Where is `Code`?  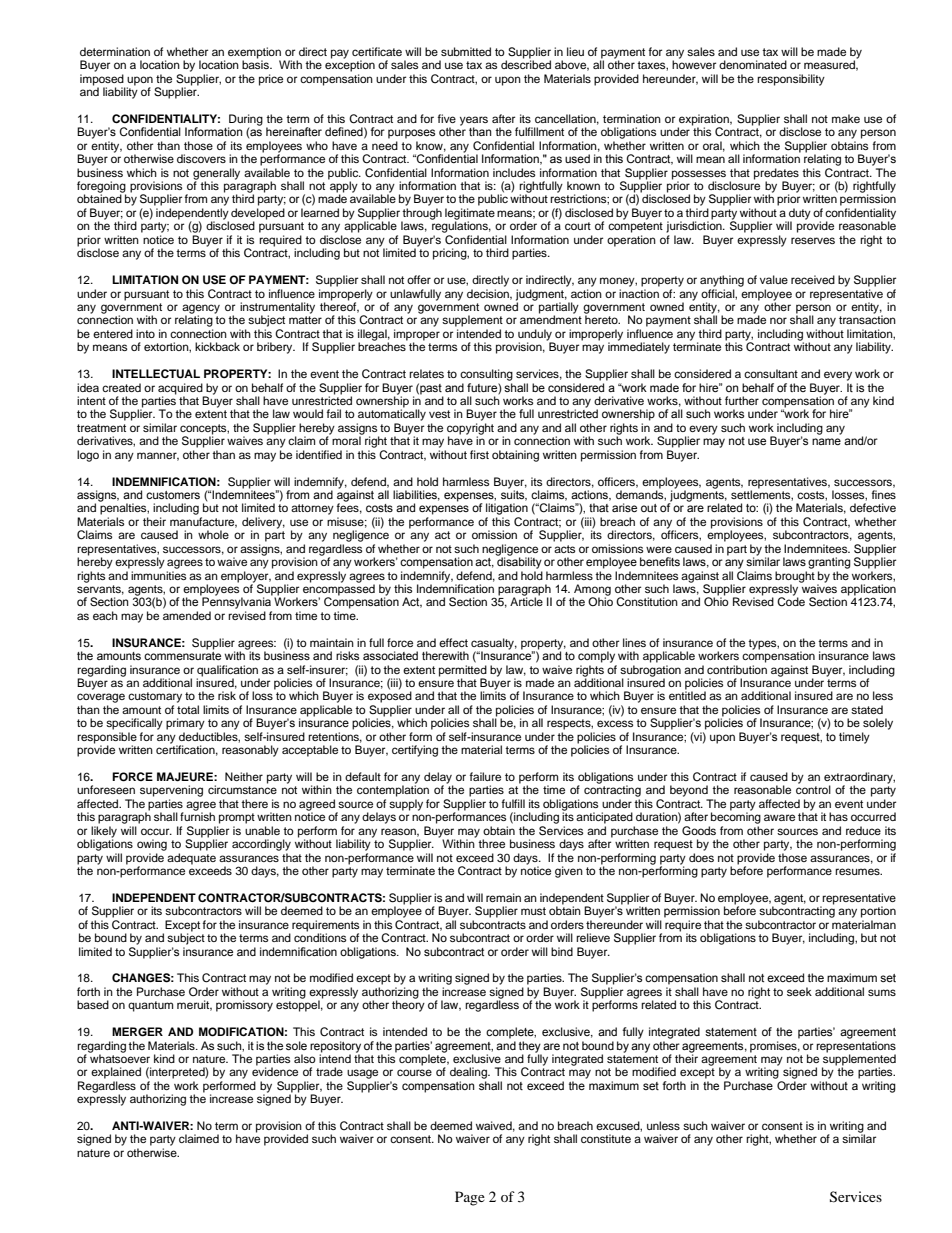 Code is located at coordinates (791, 601).
